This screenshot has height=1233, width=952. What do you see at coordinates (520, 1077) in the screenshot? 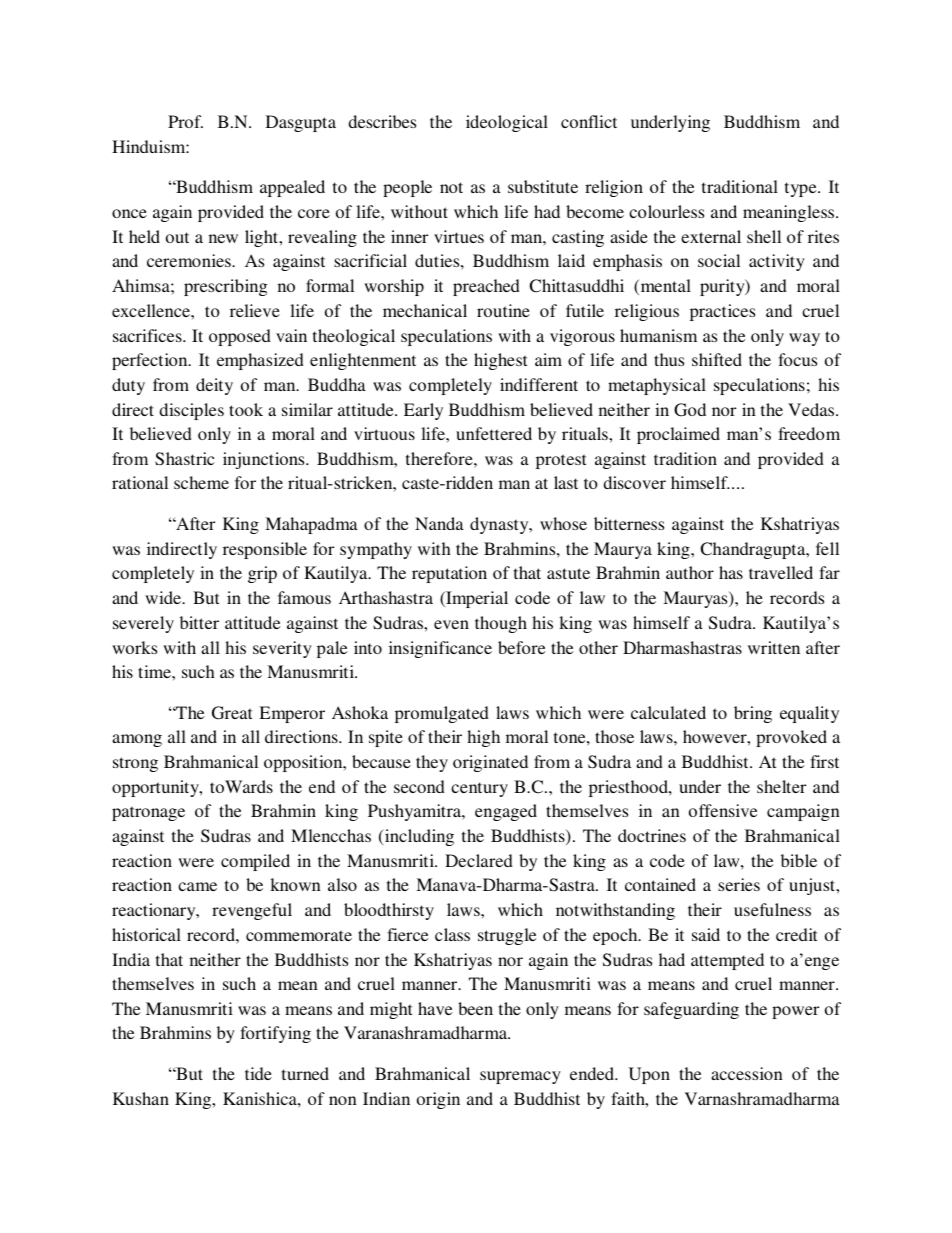
I see `supremacy` at bounding box center [520, 1077].
